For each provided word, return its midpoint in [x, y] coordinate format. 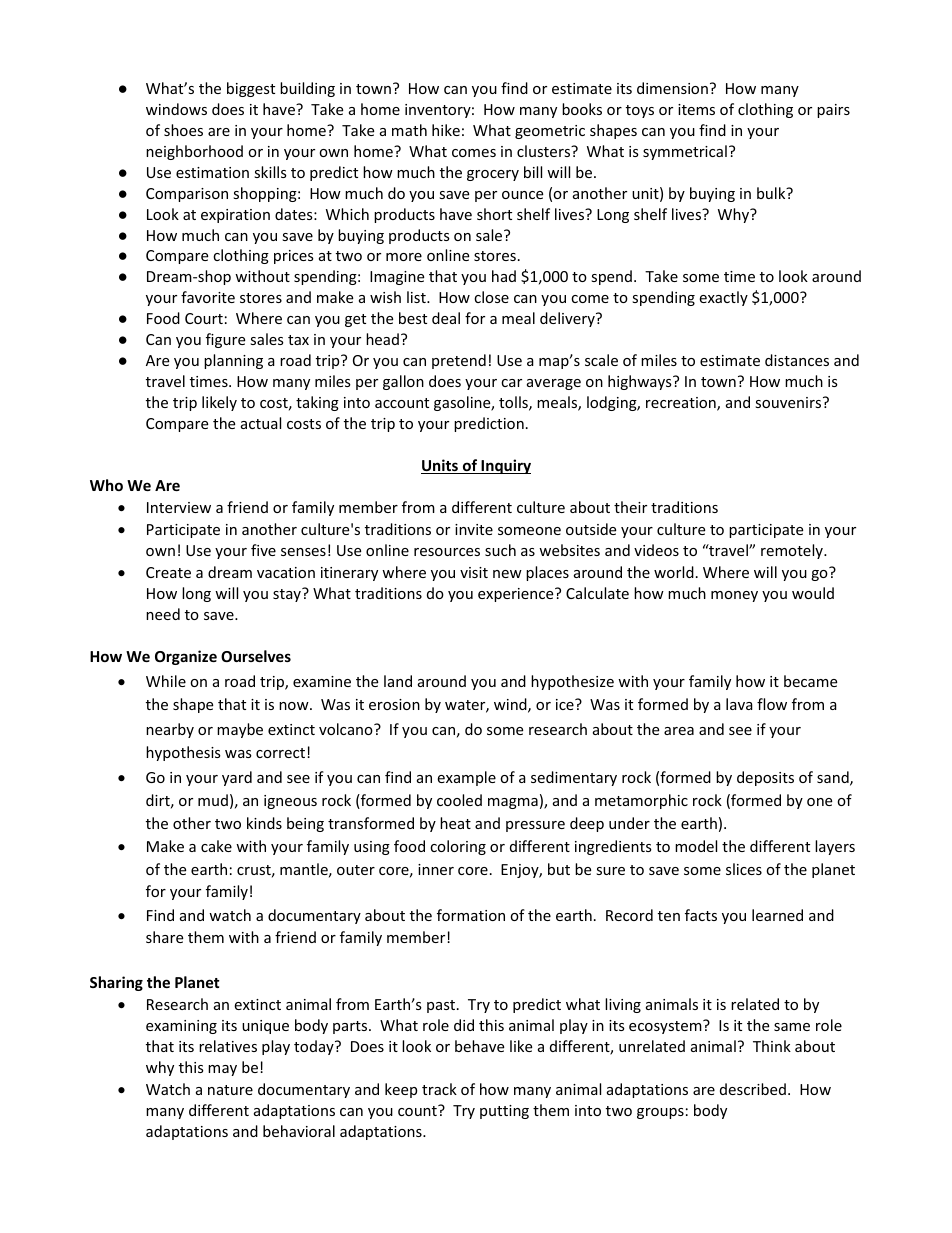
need [163, 614]
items [696, 109]
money [734, 596]
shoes [183, 130]
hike [446, 130]
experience [517, 595]
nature [230, 1090]
